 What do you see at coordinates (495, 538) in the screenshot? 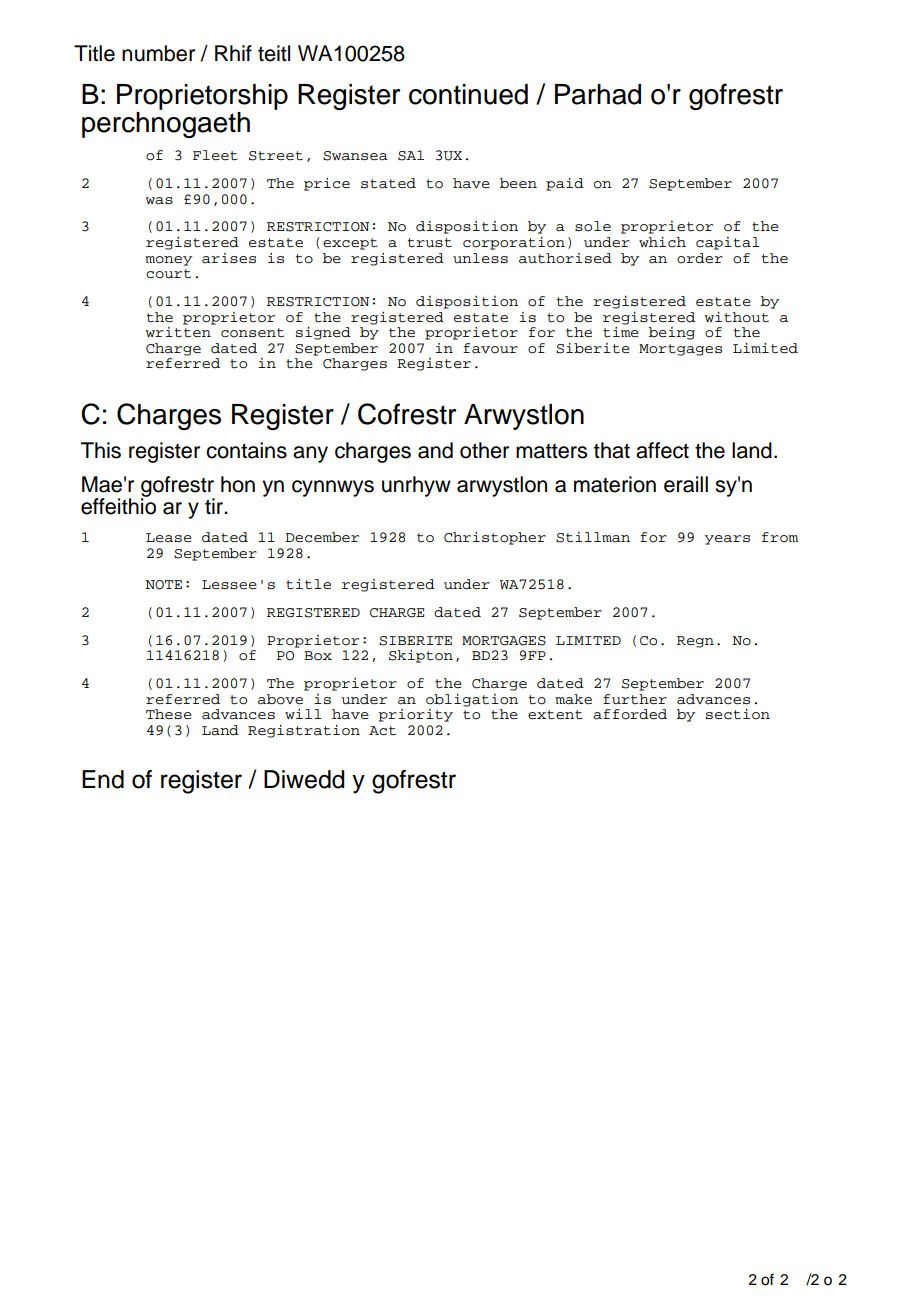
I see `Christopher` at bounding box center [495, 538].
